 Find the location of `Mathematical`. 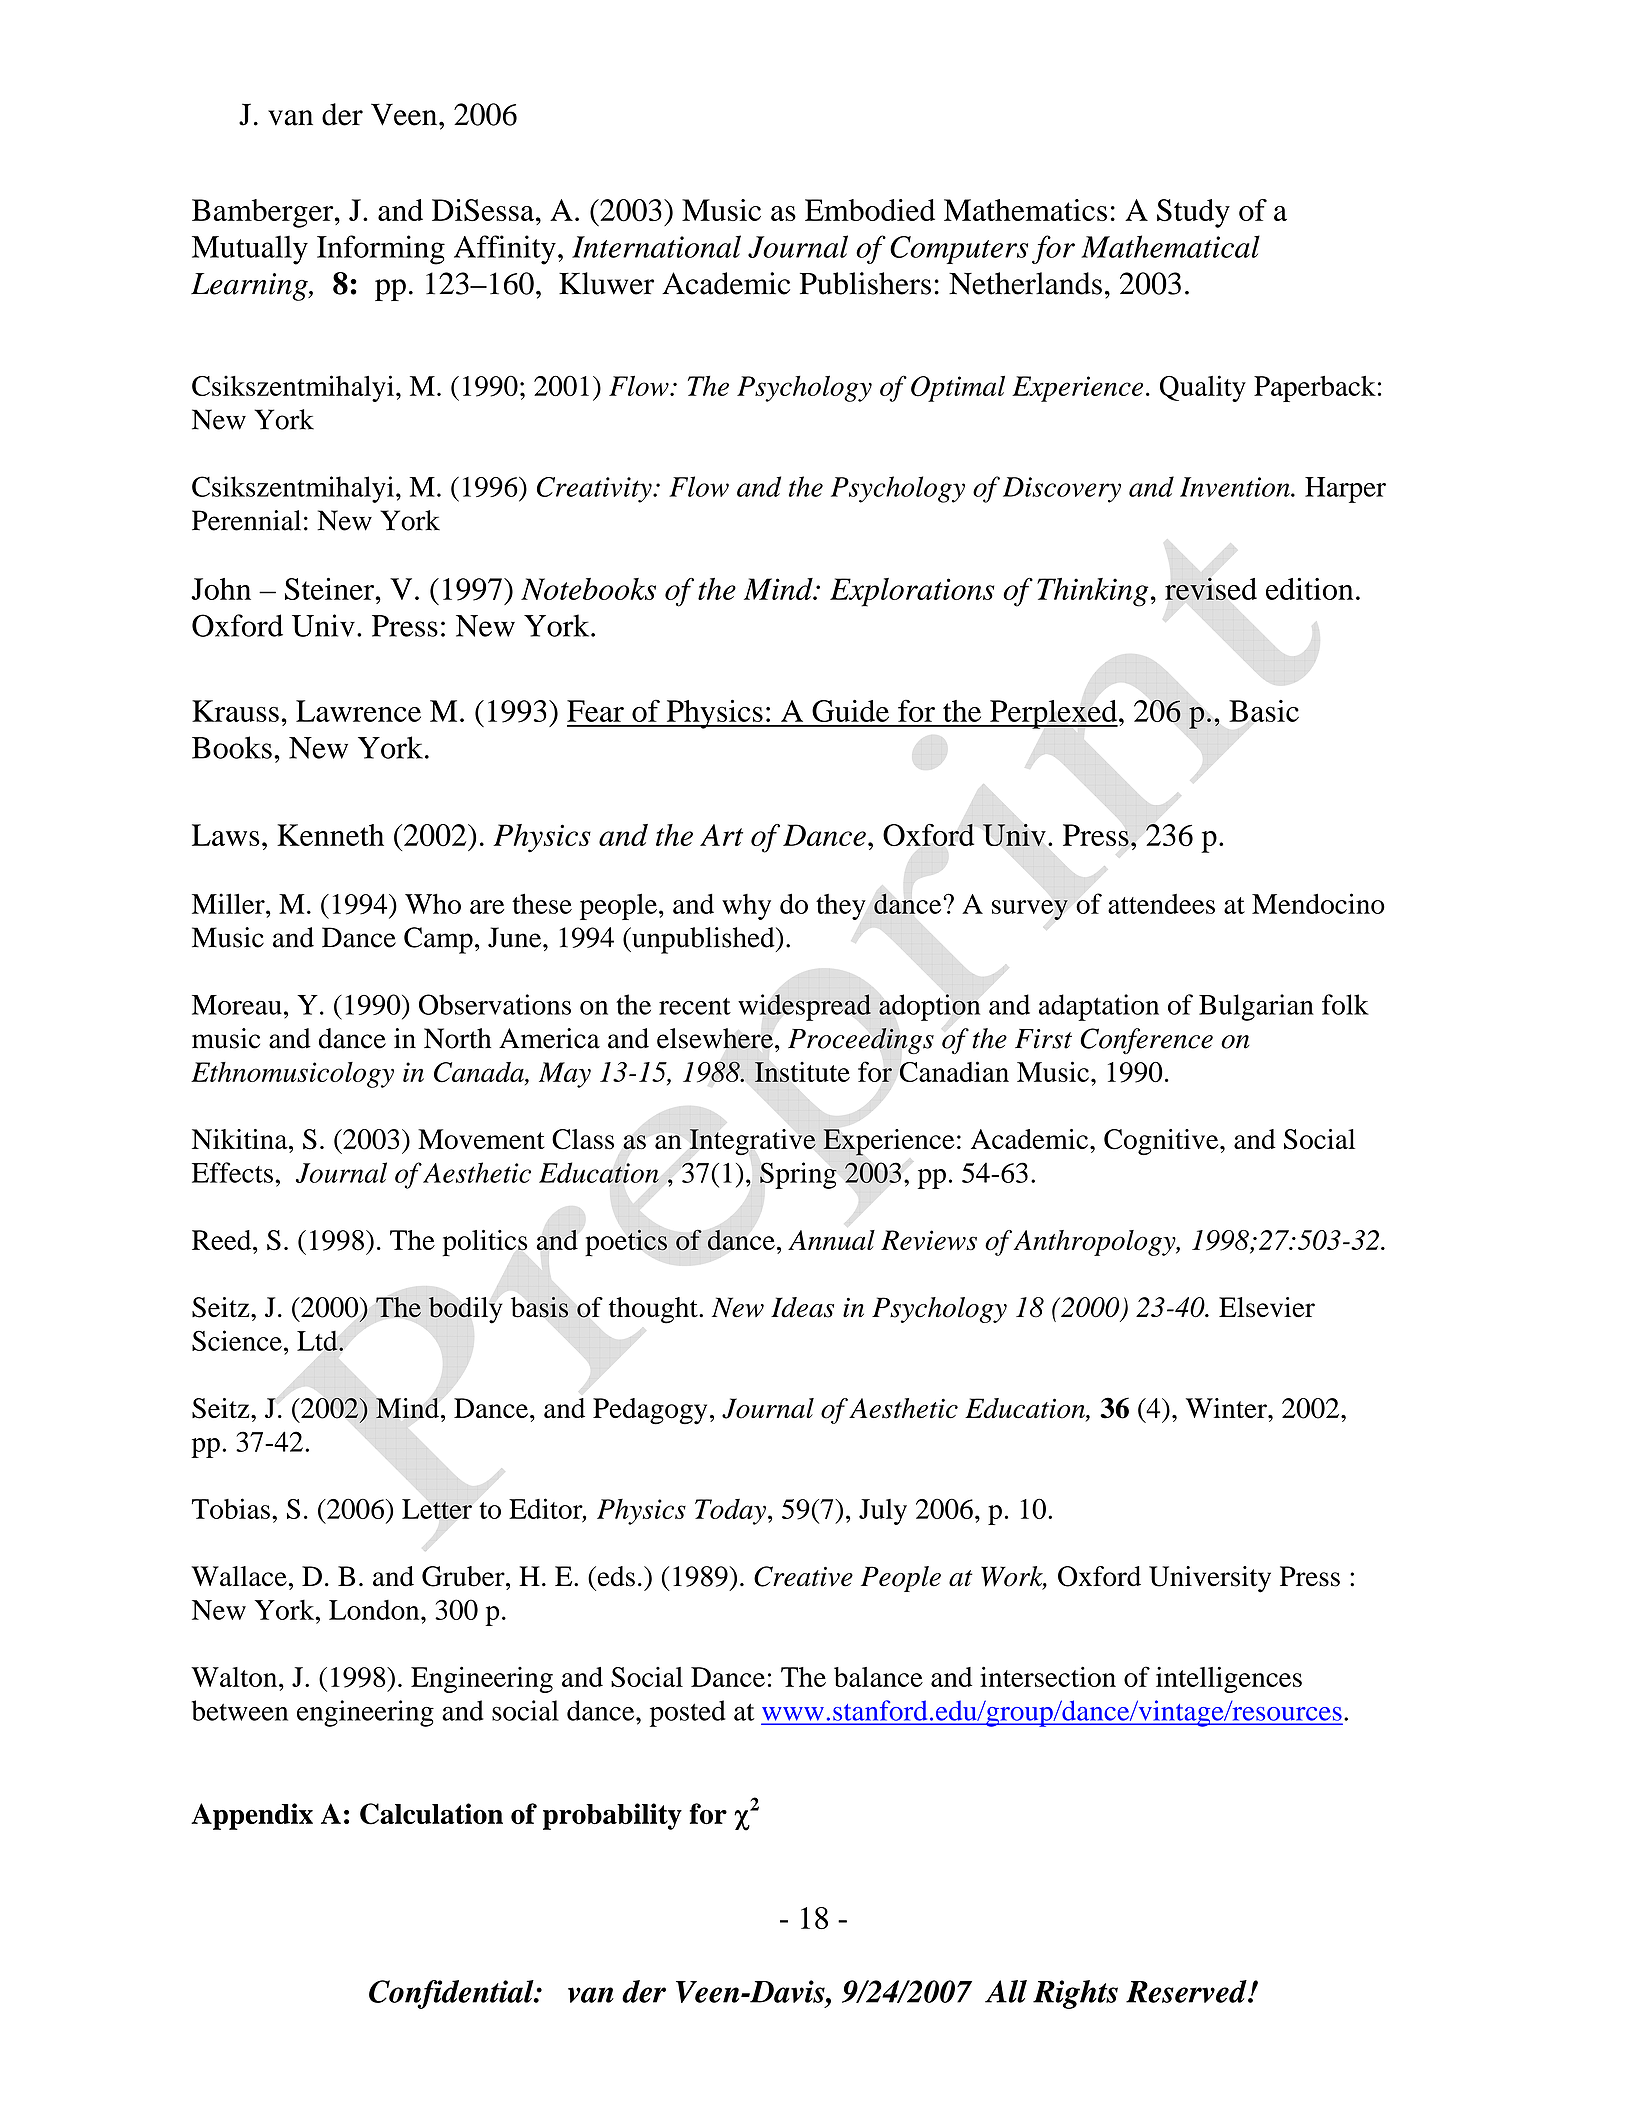

Mathematical is located at coordinates (1170, 246).
